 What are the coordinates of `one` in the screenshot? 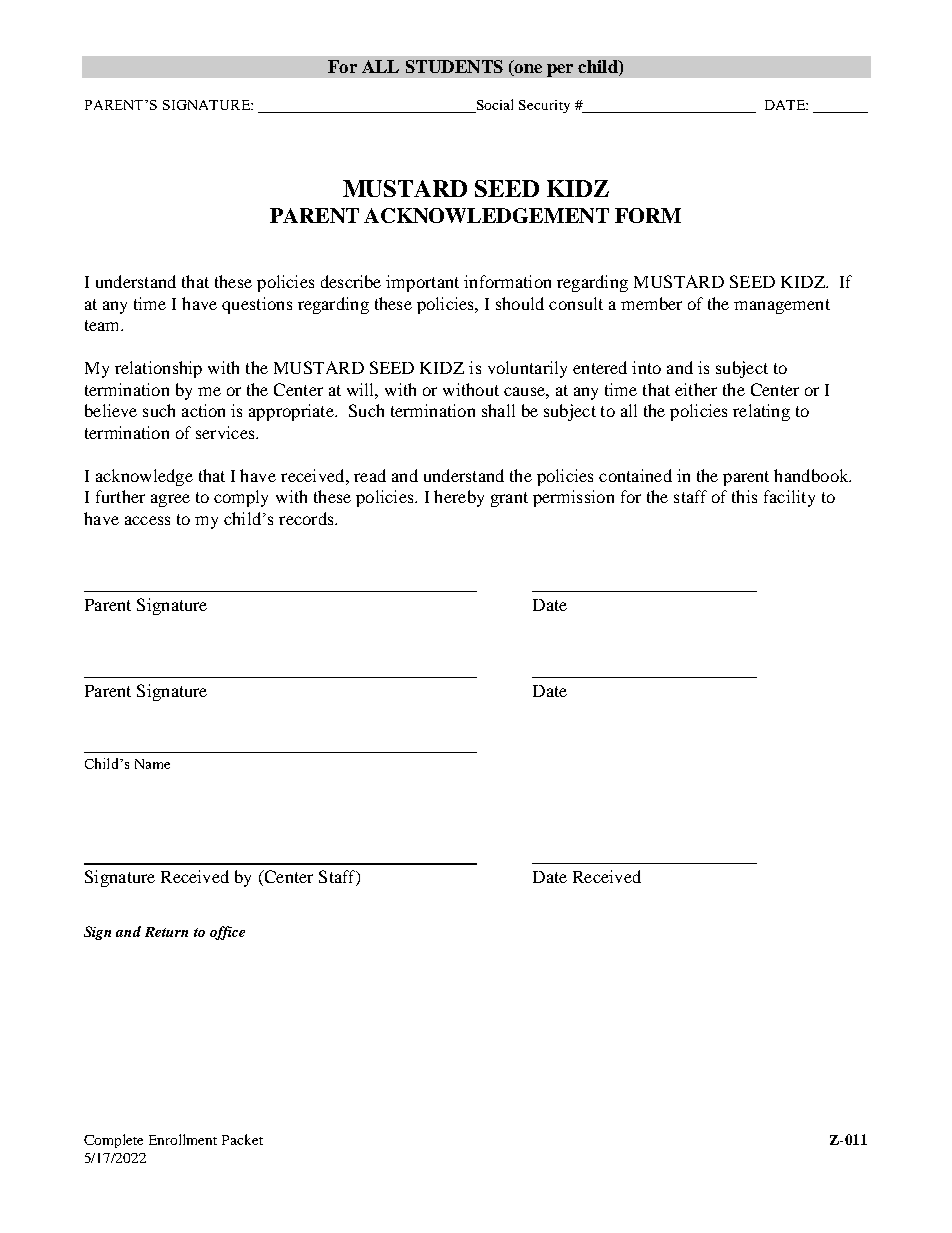 It's located at (527, 70).
